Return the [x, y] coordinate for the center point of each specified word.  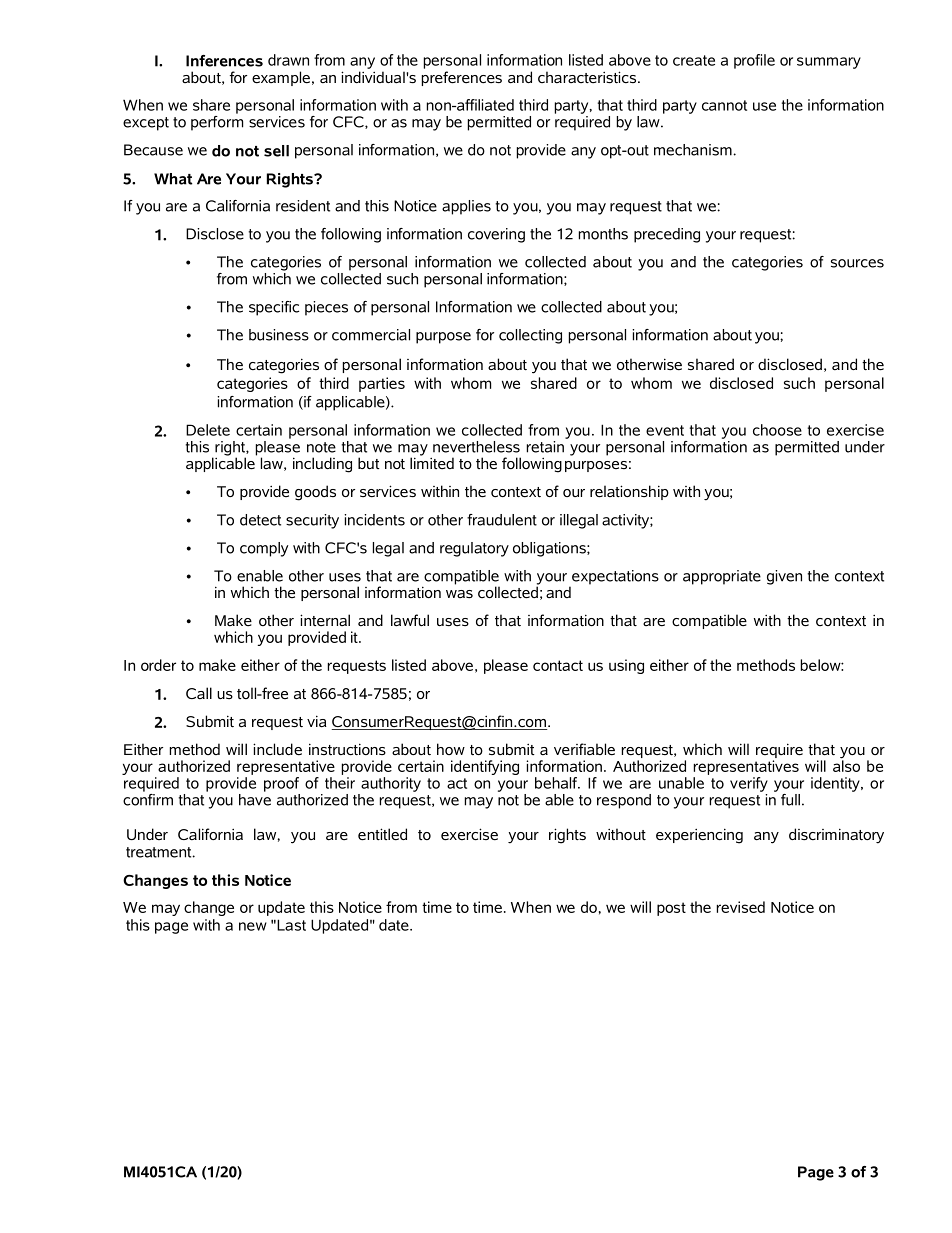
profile [754, 61]
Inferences [224, 61]
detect [260, 520]
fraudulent [502, 520]
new [253, 926]
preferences [461, 78]
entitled [382, 834]
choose [777, 430]
